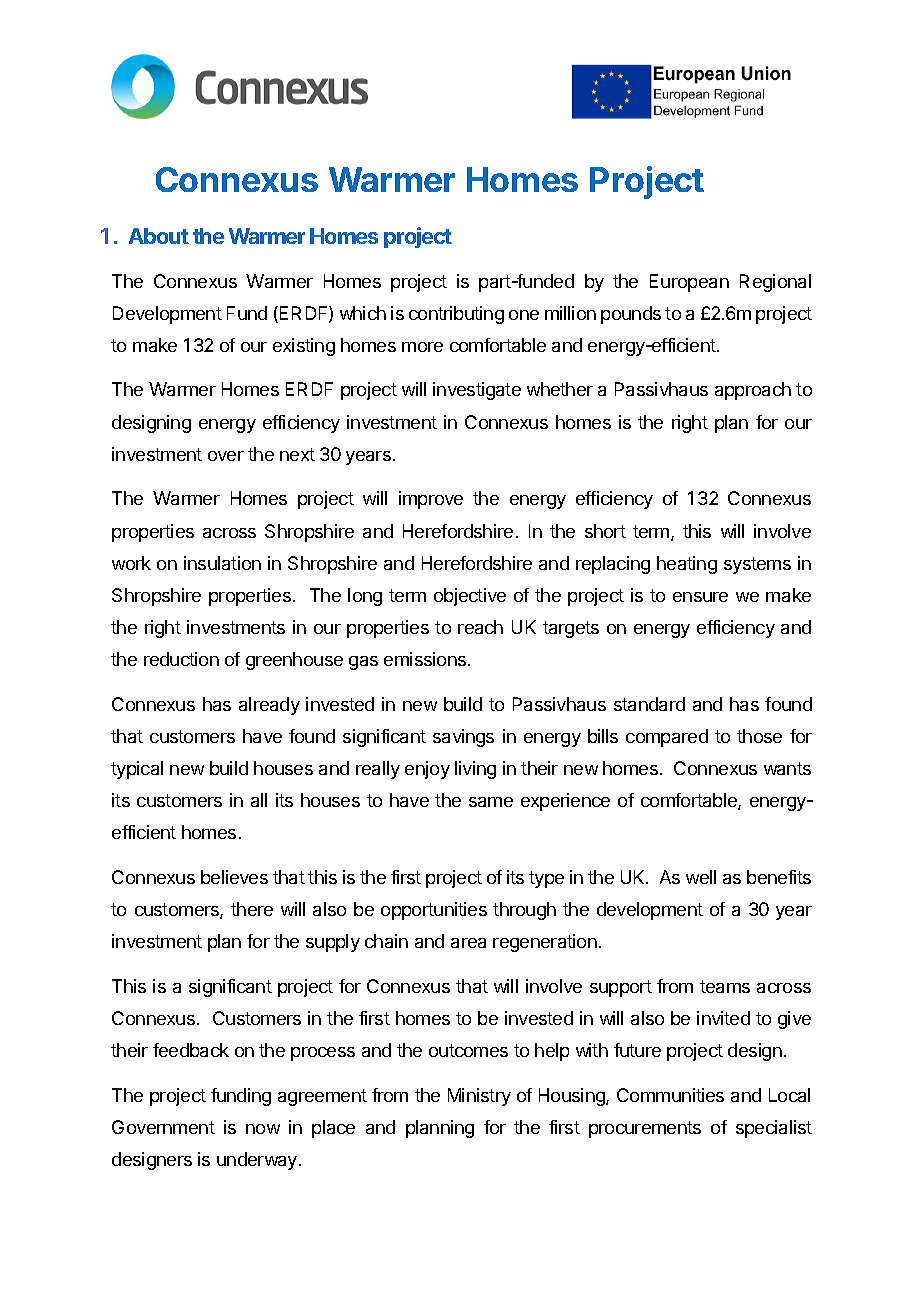 The width and height of the image is (924, 1308). Describe the element at coordinates (470, 597) in the image. I see `objective` at that location.
